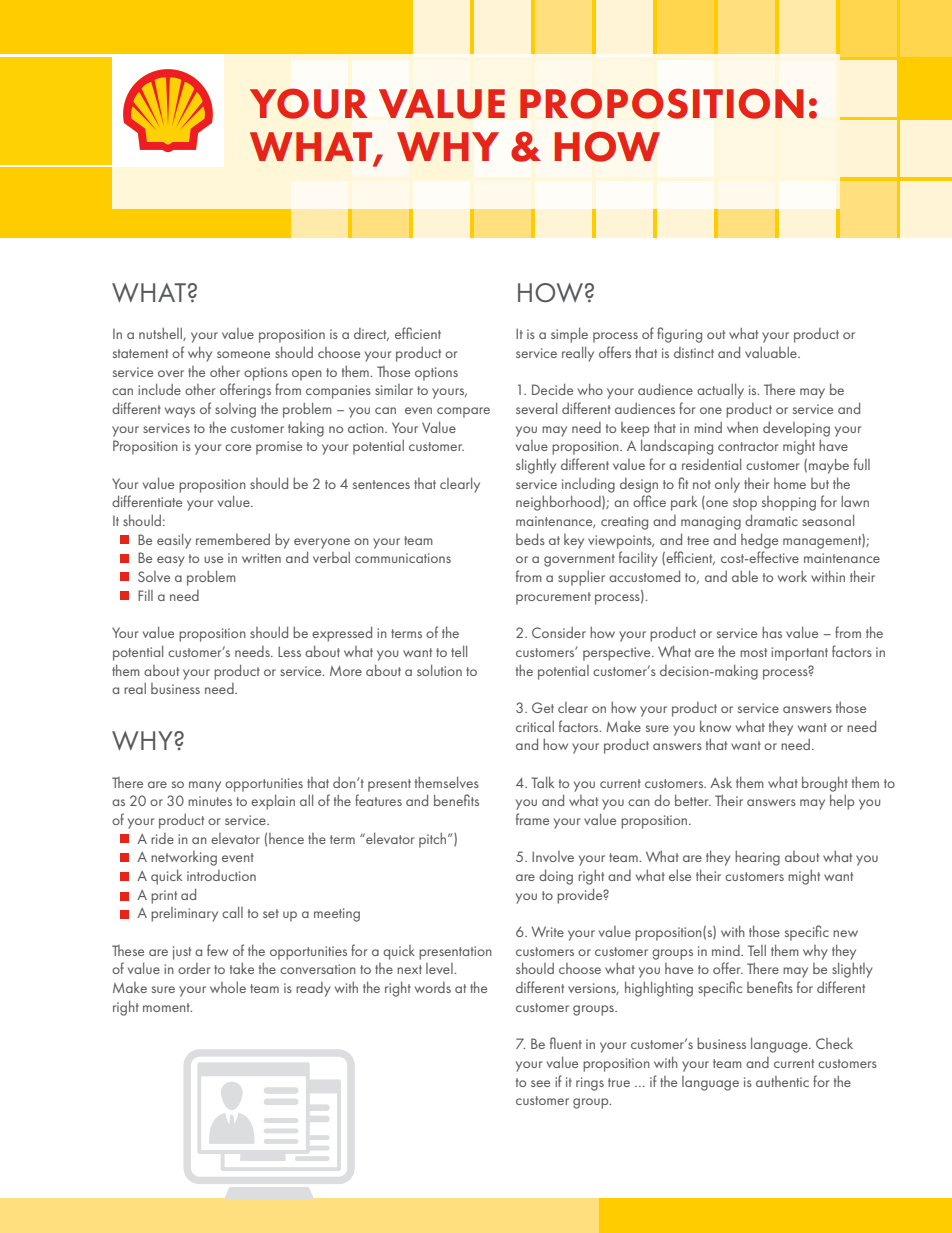  What do you see at coordinates (772, 632) in the document?
I see `has` at bounding box center [772, 632].
